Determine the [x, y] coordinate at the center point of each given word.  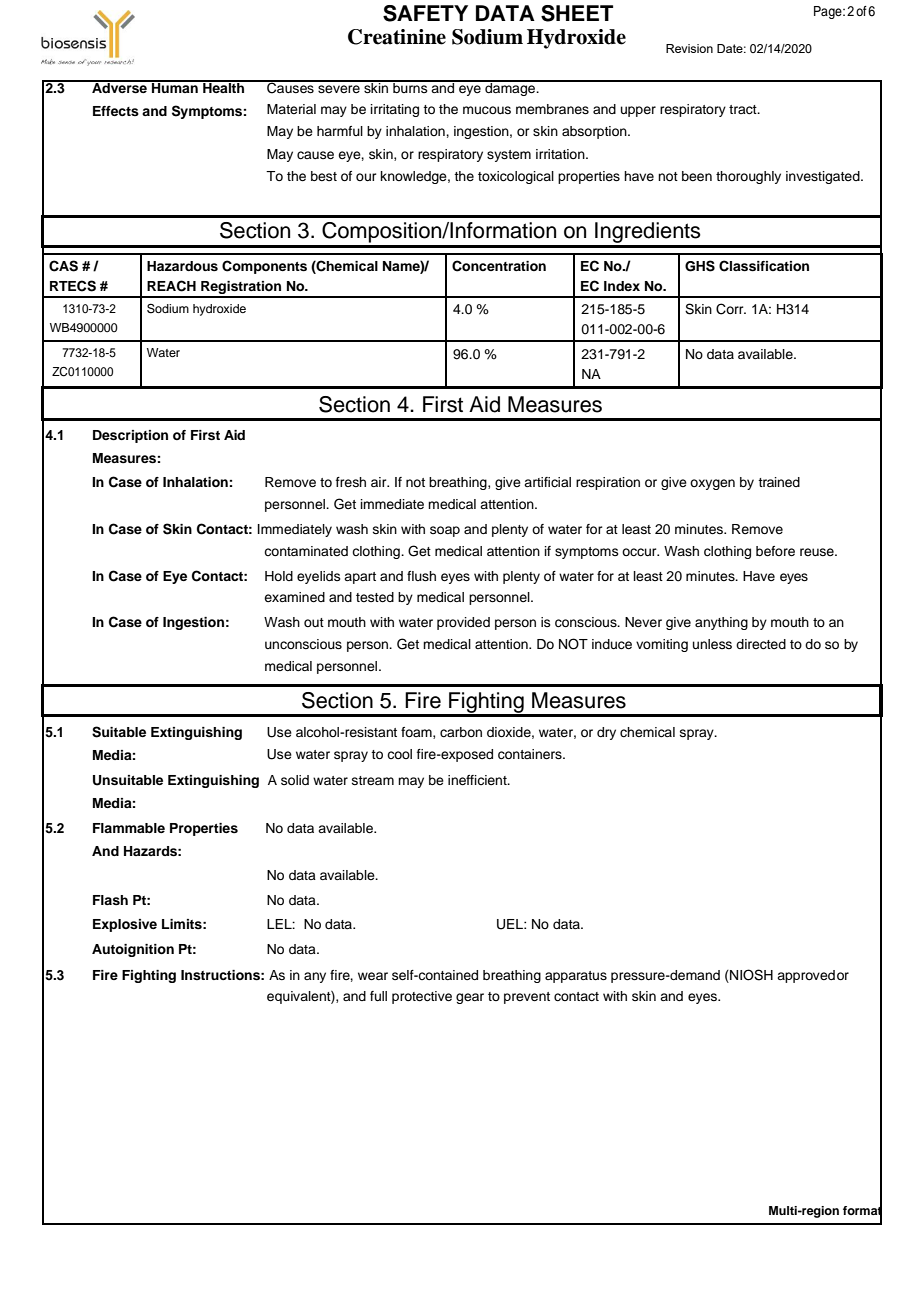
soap [445, 531]
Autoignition [133, 950]
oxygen [712, 484]
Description [130, 436]
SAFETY [425, 13]
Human [175, 86]
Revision [689, 48]
